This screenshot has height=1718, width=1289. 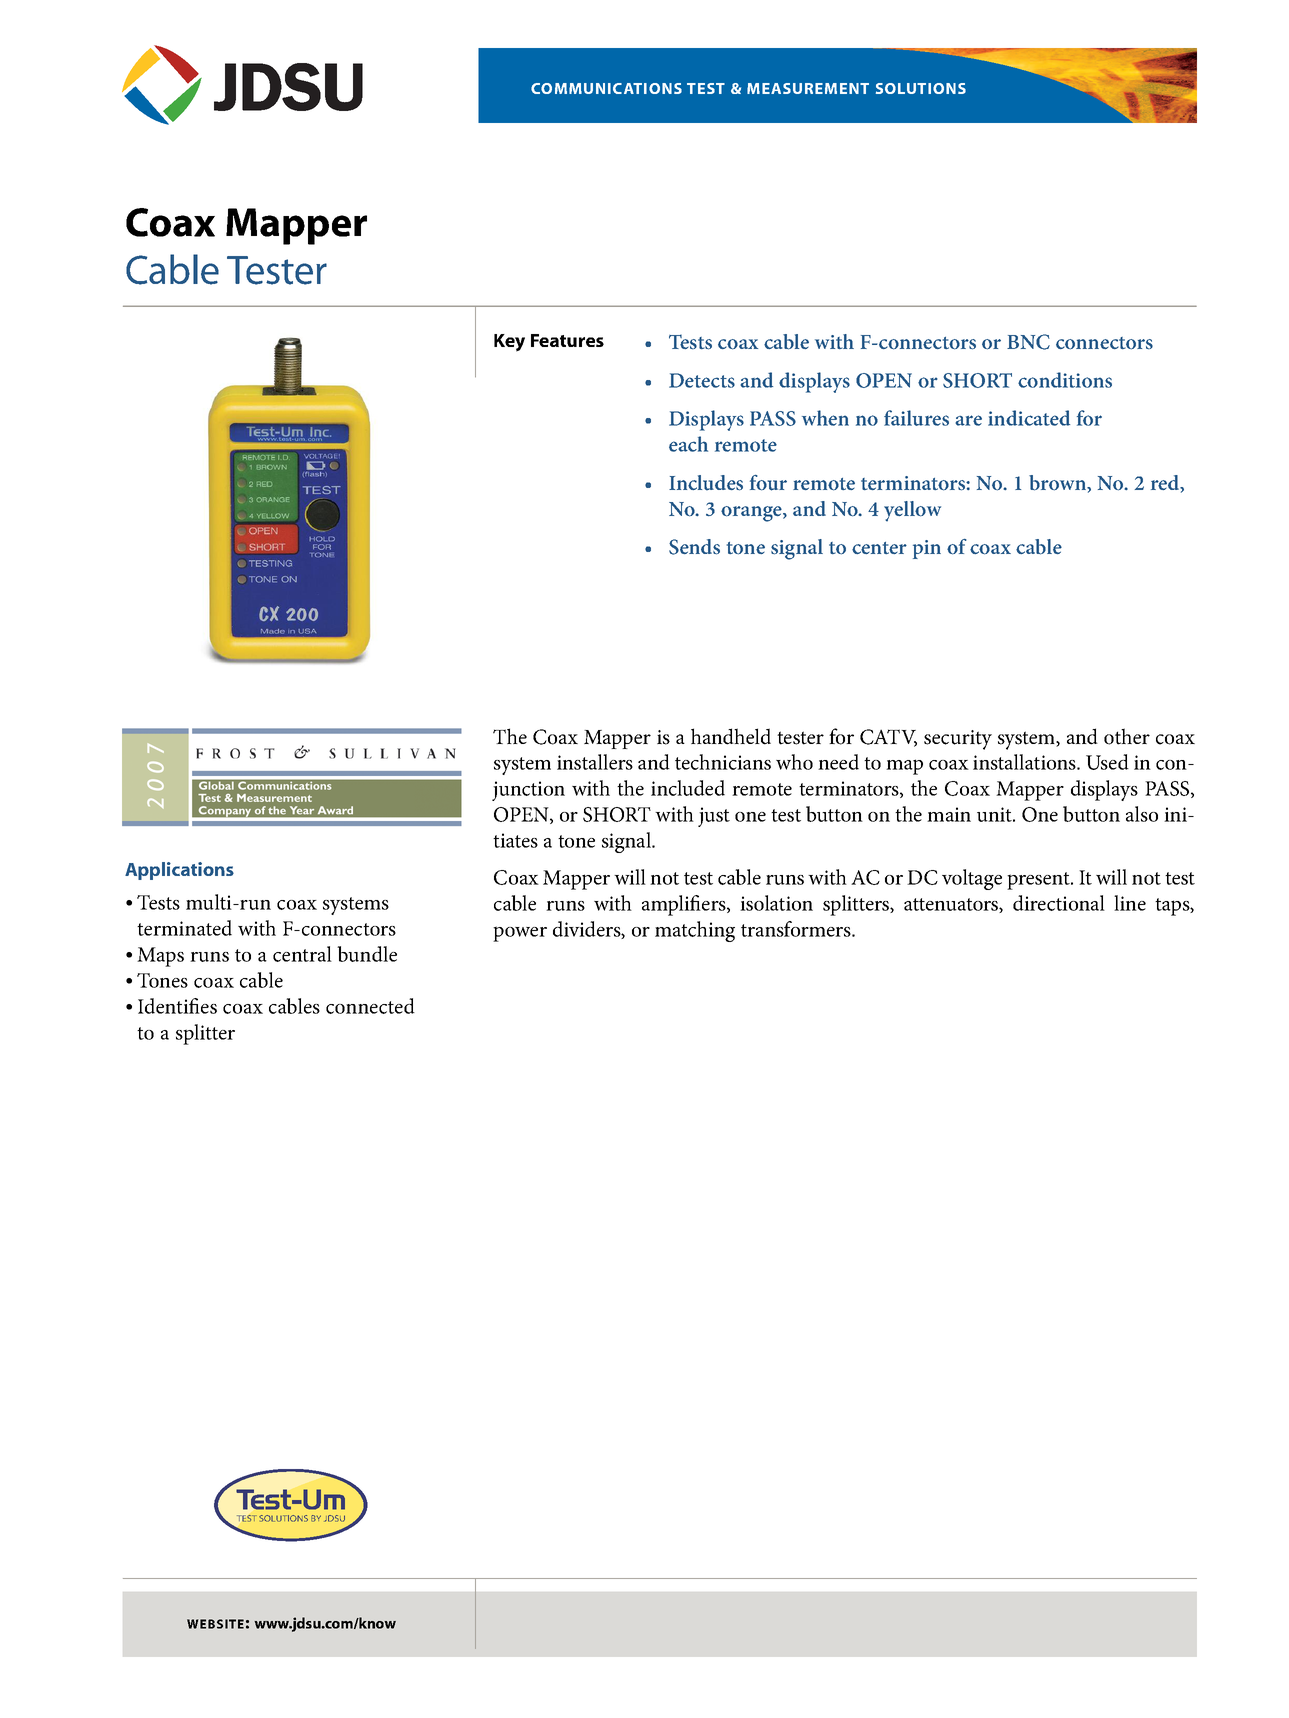 What do you see at coordinates (706, 483) in the screenshot?
I see `Includes` at bounding box center [706, 483].
